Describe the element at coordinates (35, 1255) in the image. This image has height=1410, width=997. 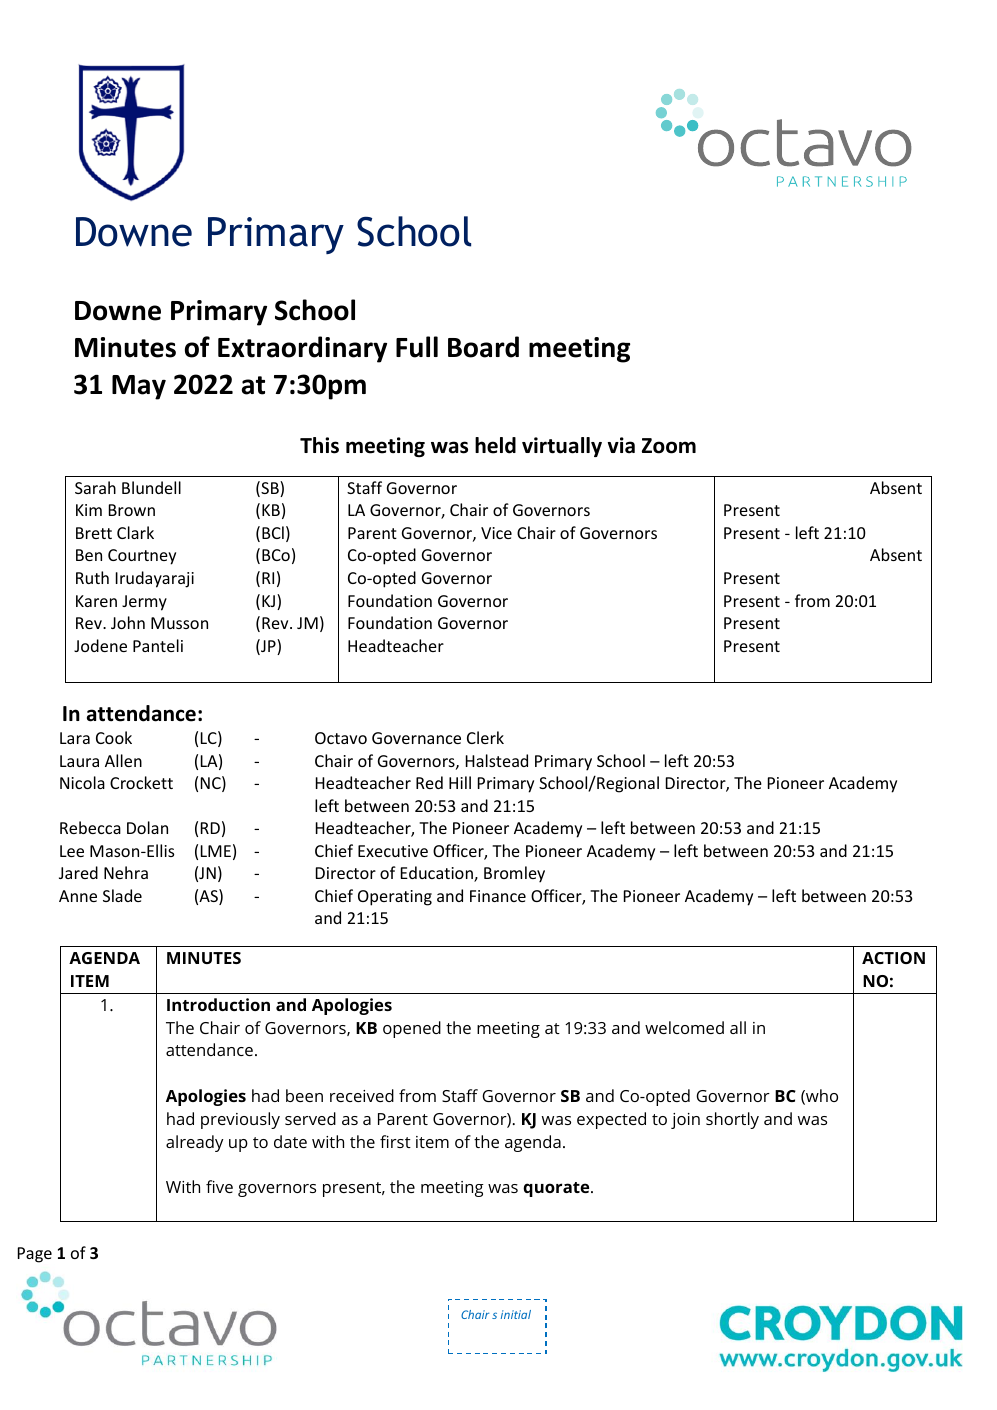
I see `Page` at that location.
